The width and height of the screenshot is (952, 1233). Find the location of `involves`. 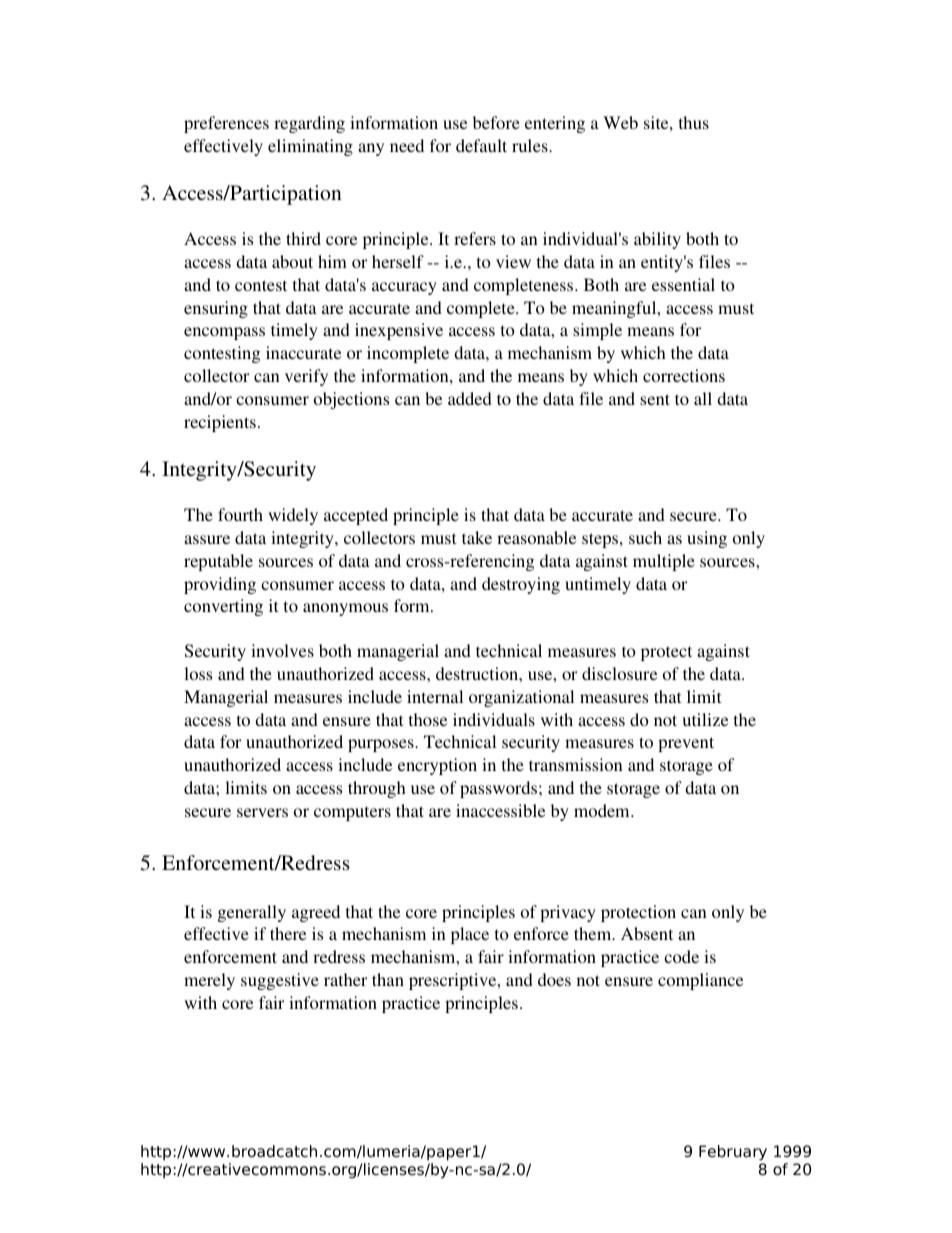

involves is located at coordinates (282, 650).
